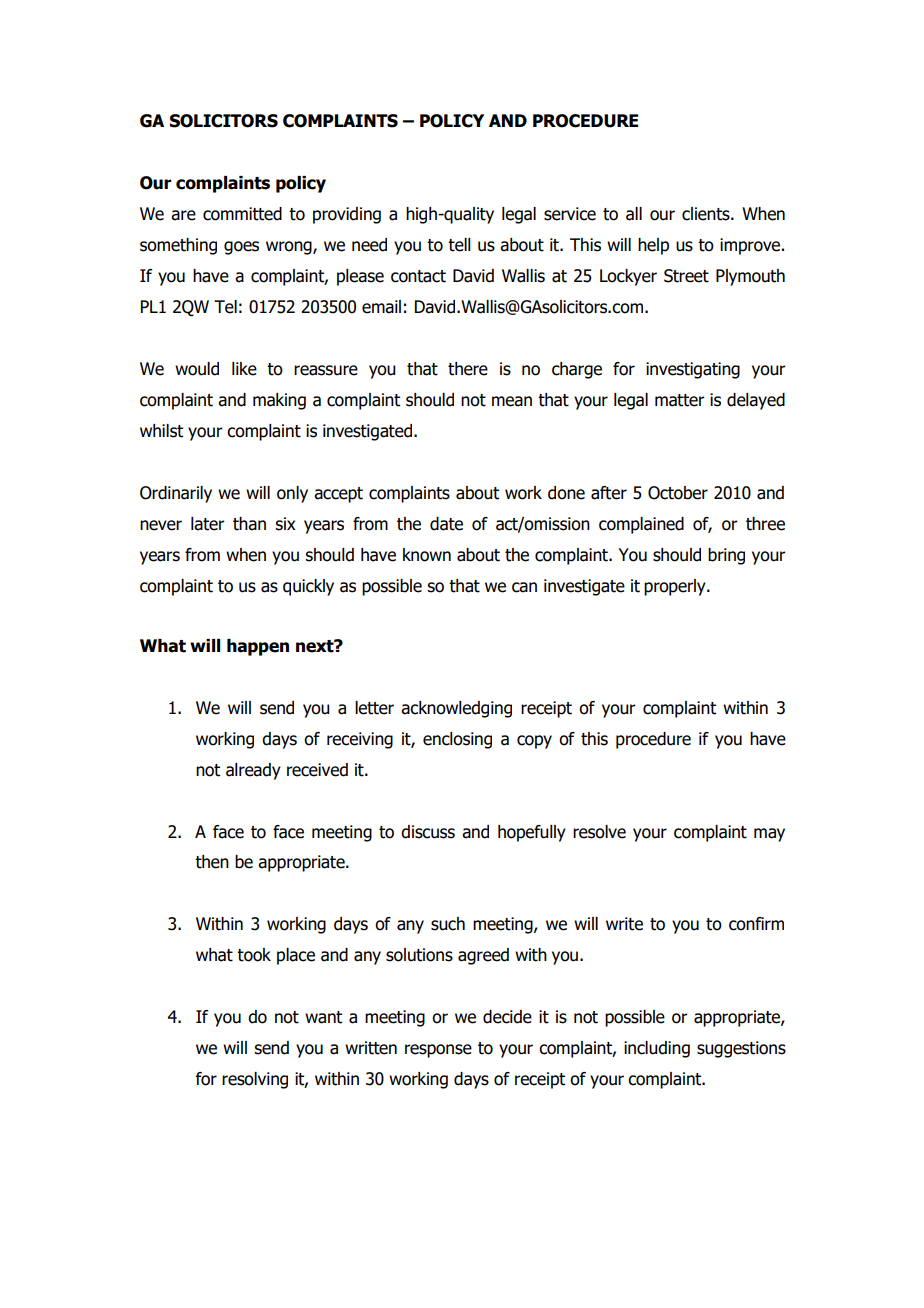 This screenshot has width=924, height=1308. Describe the element at coordinates (255, 1080) in the screenshot. I see `resolving` at that location.
